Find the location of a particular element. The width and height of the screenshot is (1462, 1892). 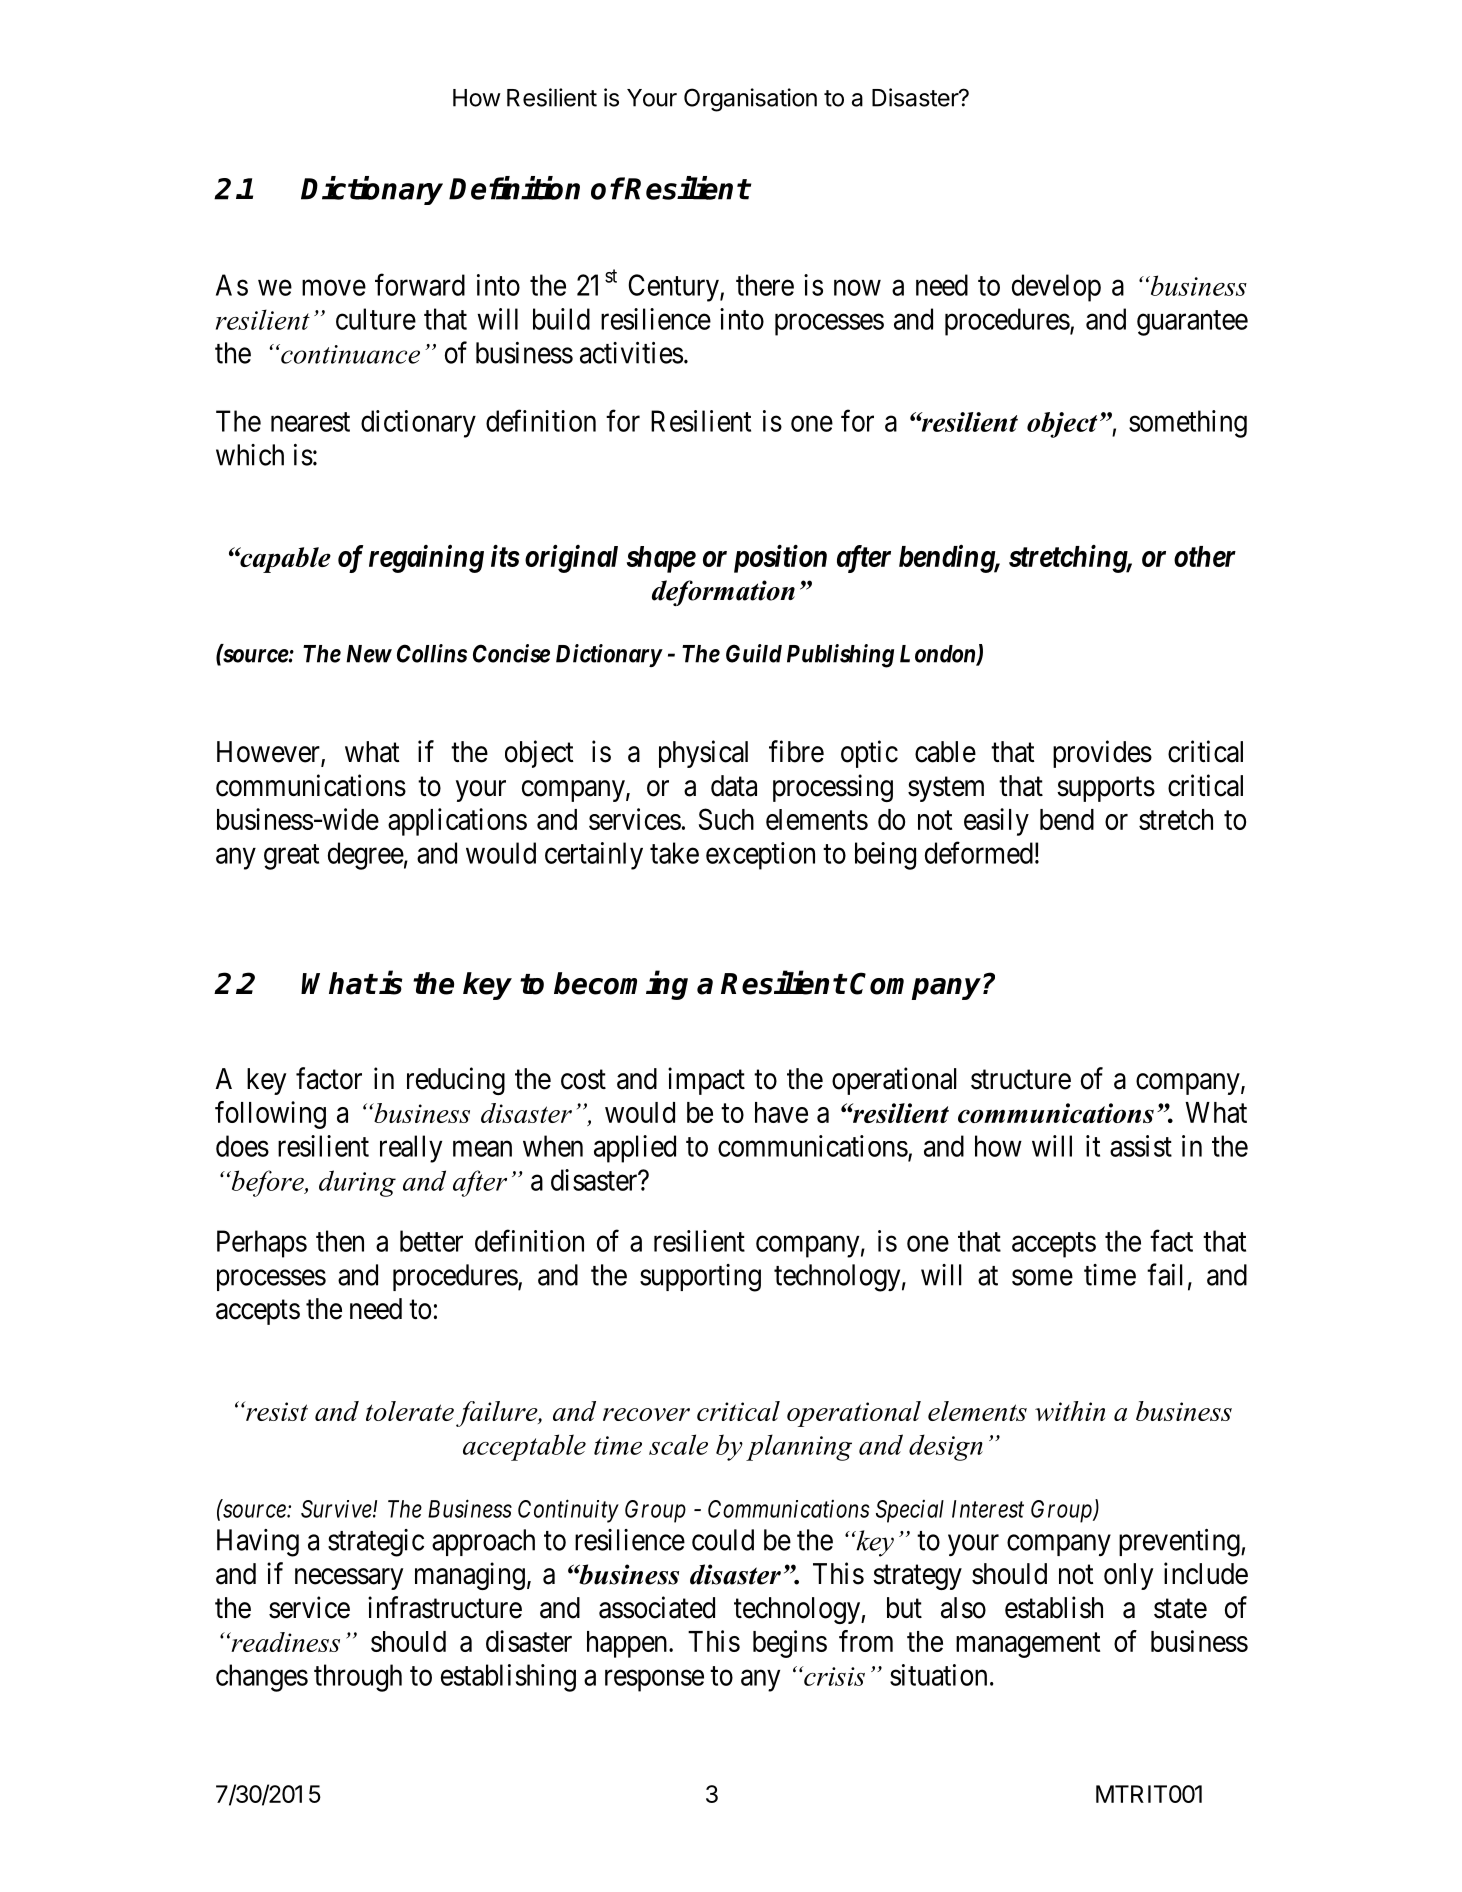

develop is located at coordinates (1056, 288).
